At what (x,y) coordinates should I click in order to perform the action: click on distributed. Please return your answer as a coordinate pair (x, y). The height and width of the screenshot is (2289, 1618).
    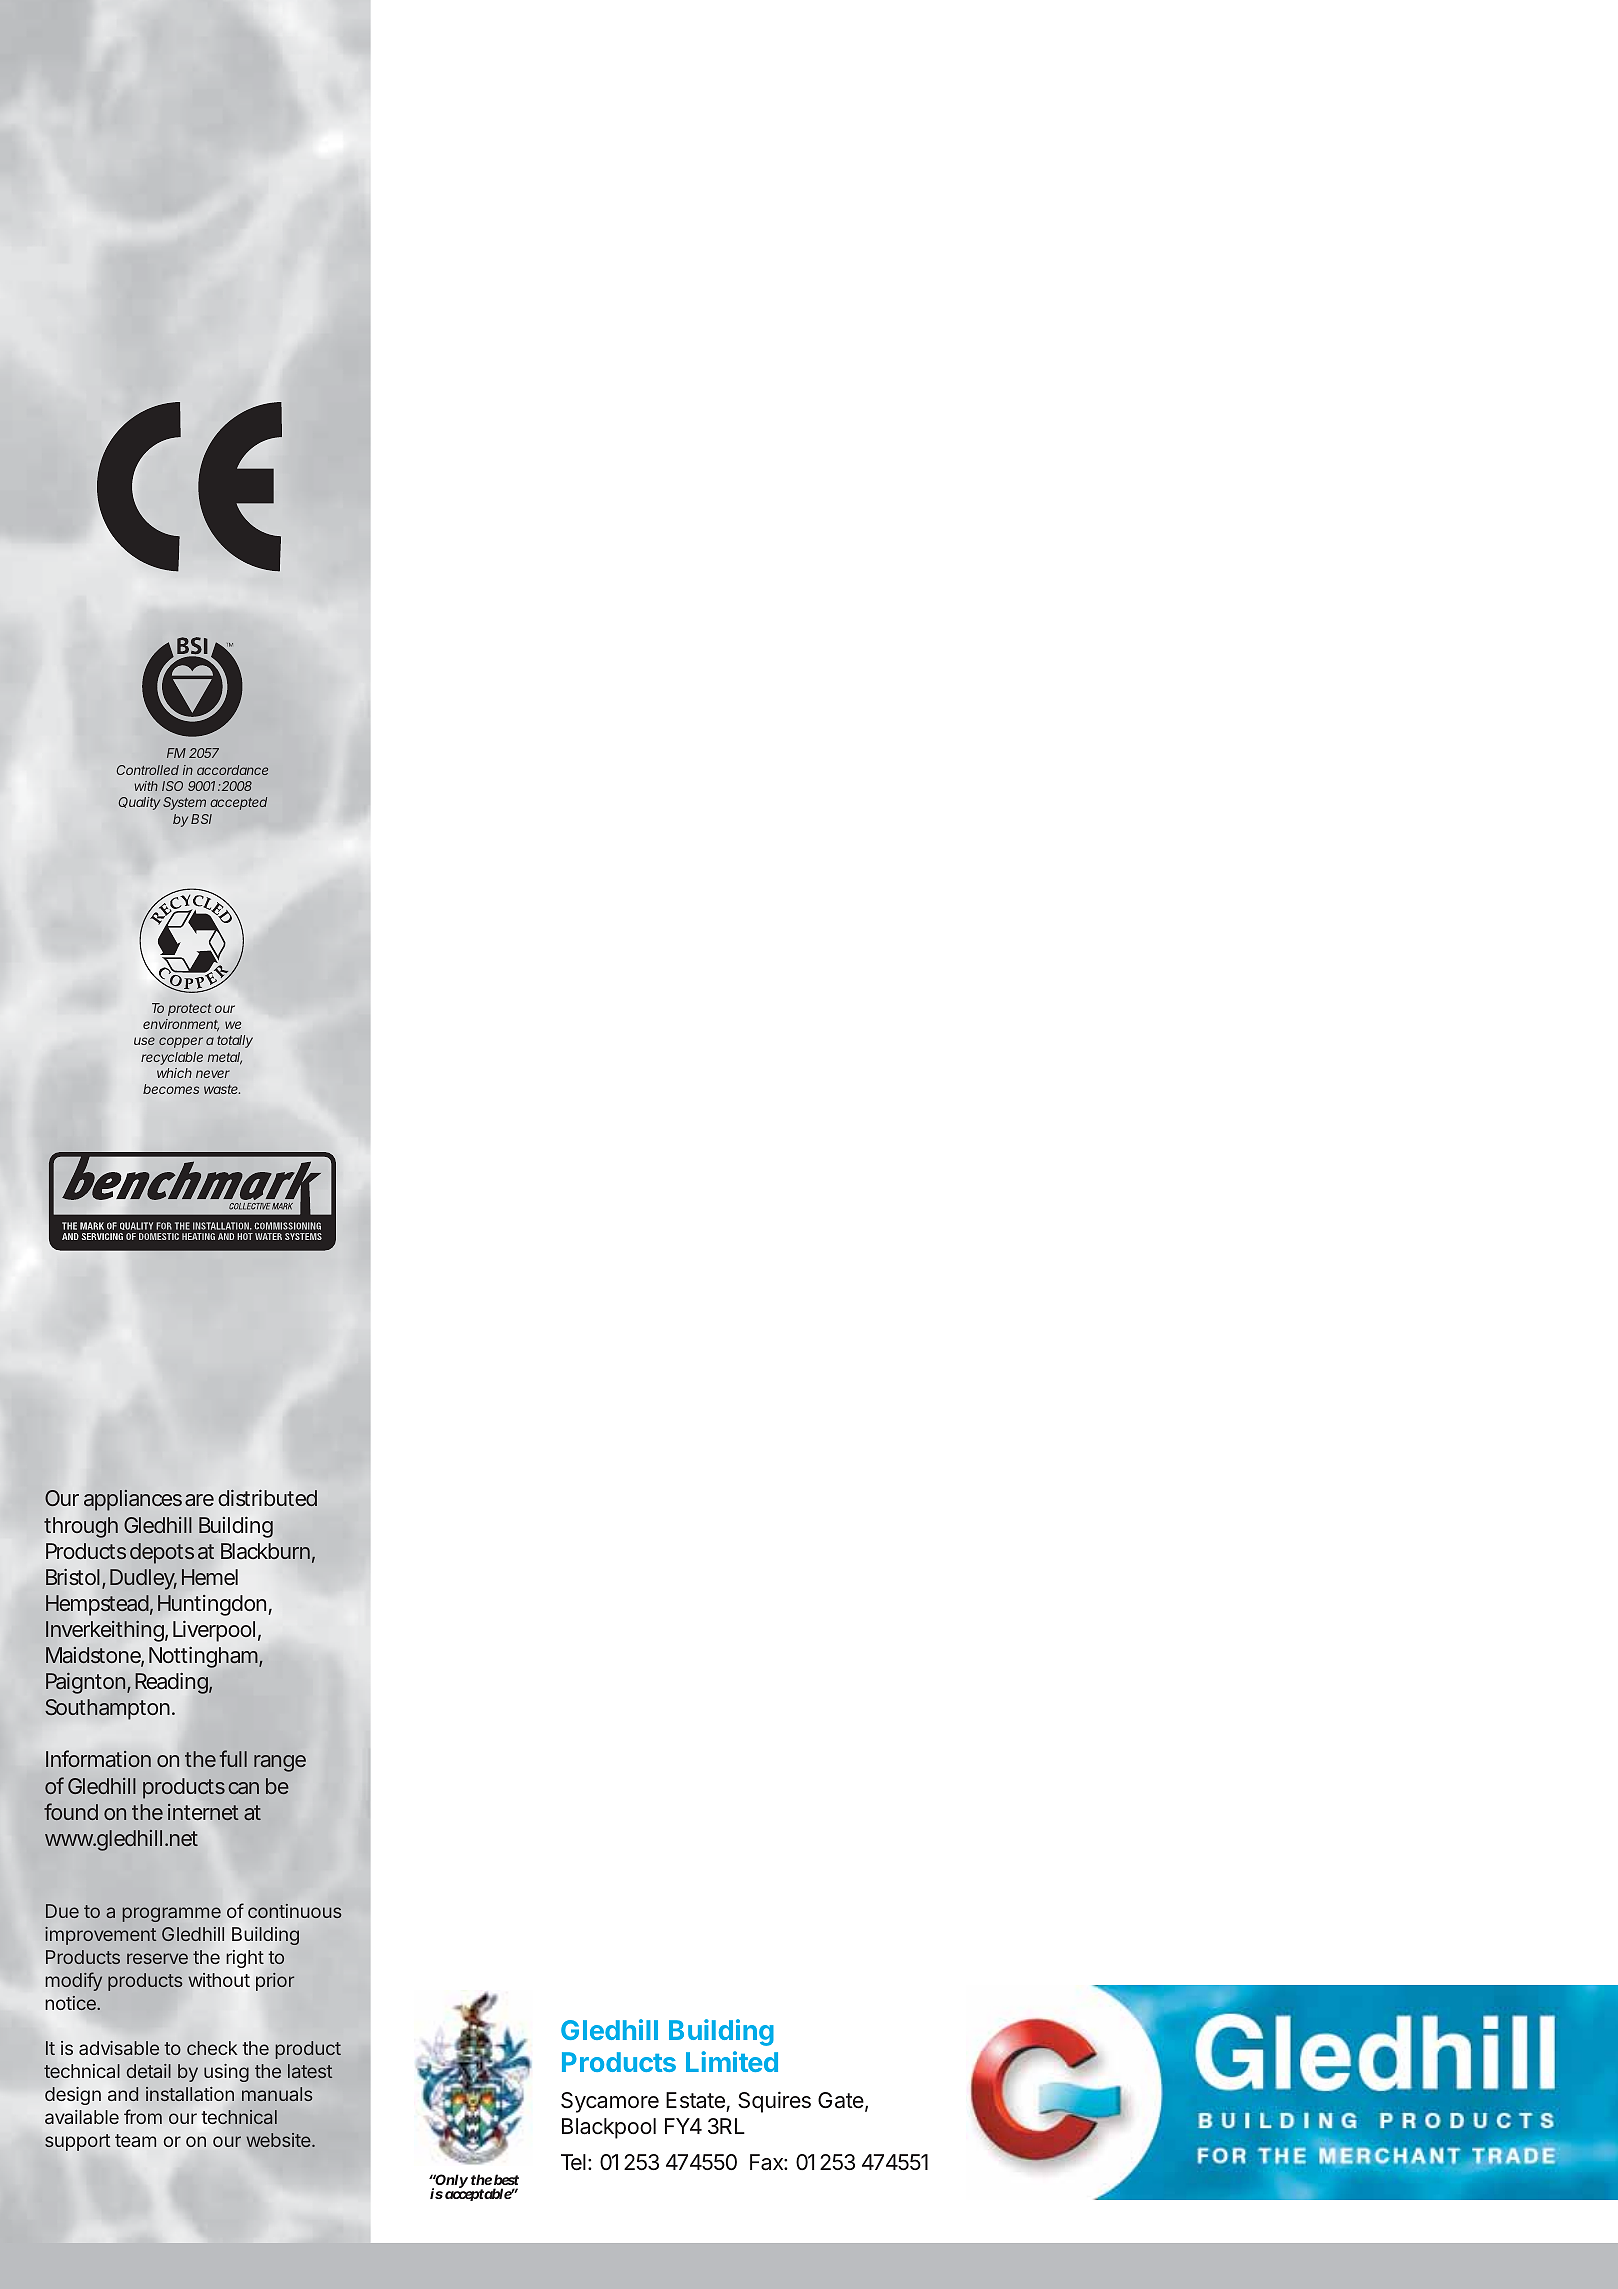
    Looking at the image, I should click on (267, 1498).
